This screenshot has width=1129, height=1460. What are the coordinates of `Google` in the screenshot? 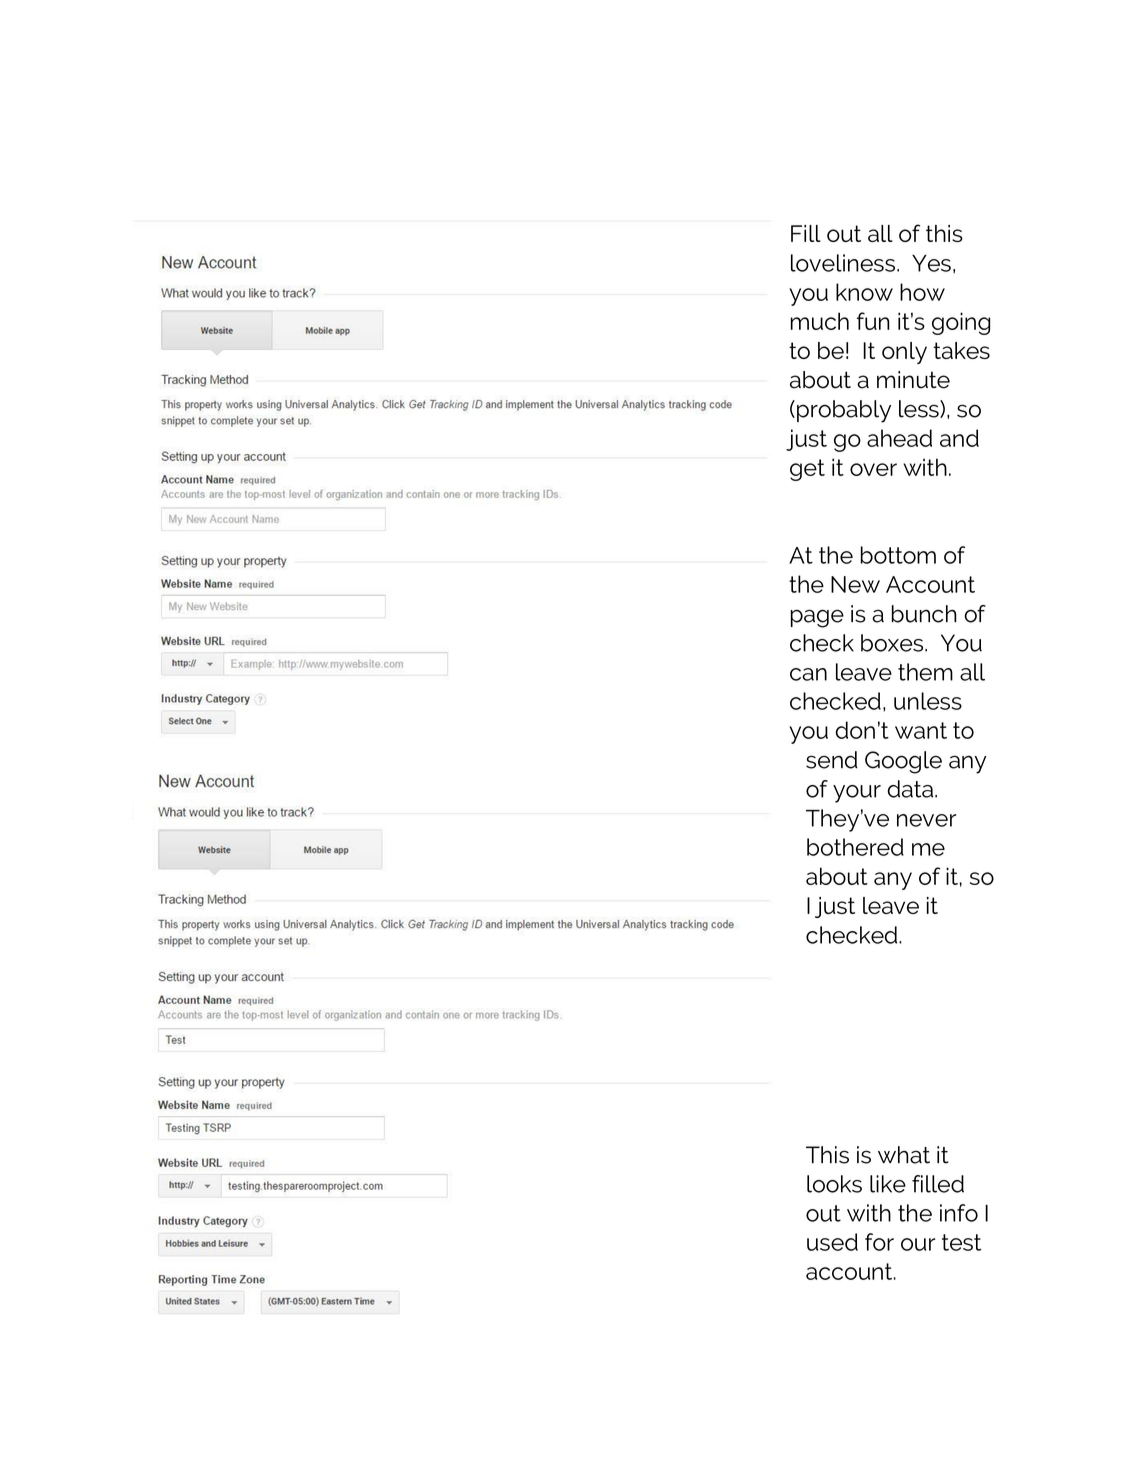 It's located at (903, 762).
